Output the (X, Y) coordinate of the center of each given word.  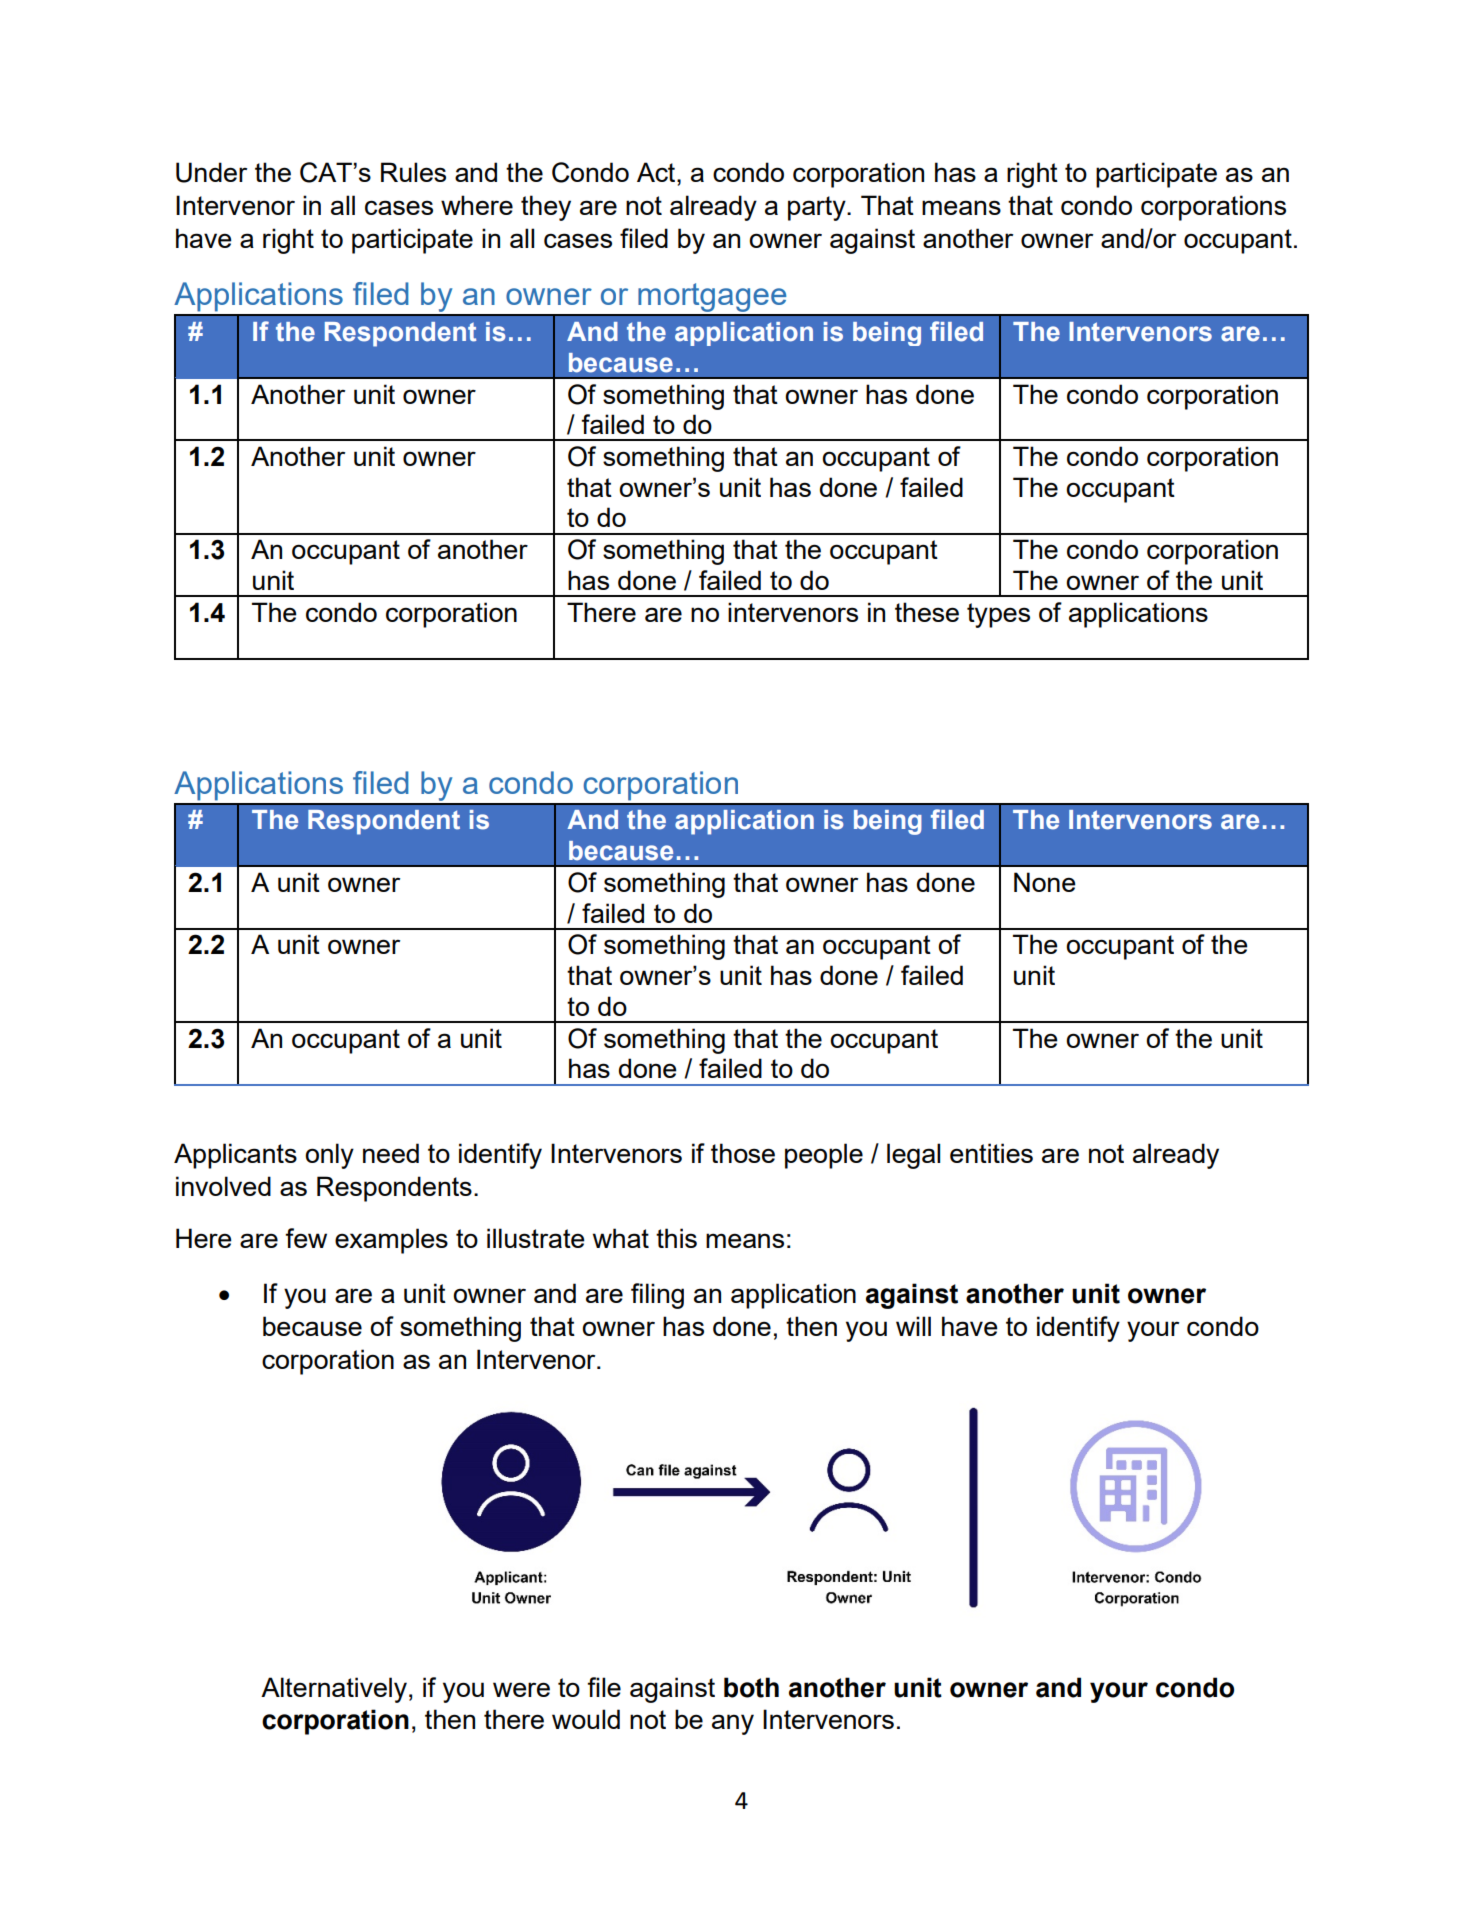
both (751, 1687)
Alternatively (334, 1690)
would (586, 1719)
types (998, 615)
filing (657, 1296)
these (927, 612)
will (913, 1326)
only (329, 1156)
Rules (413, 172)
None (1045, 882)
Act (657, 172)
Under (211, 172)
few (306, 1238)
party (818, 208)
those (743, 1153)
